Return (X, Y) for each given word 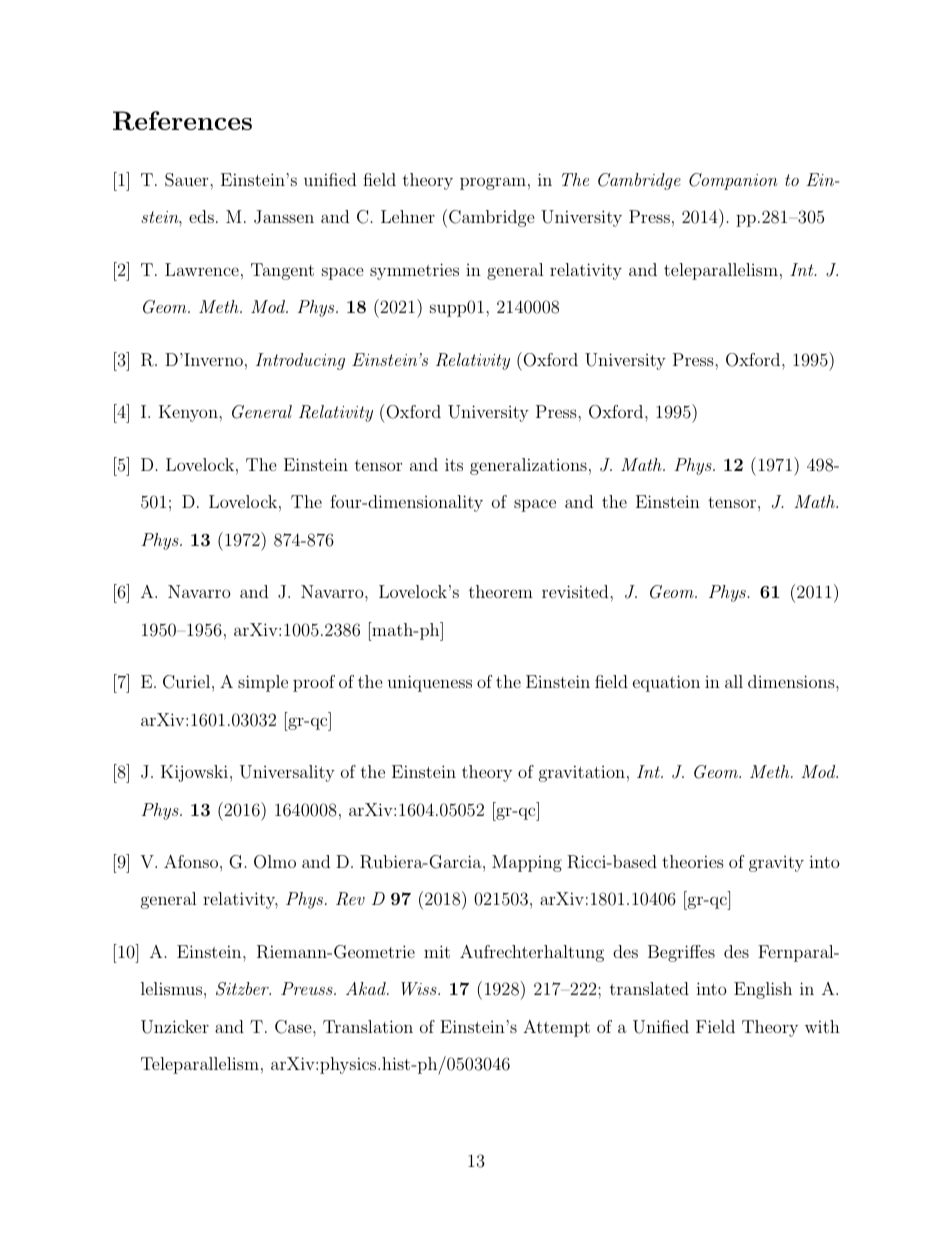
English (763, 990)
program (493, 183)
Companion (733, 181)
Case (294, 1027)
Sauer (188, 180)
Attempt (556, 1028)
